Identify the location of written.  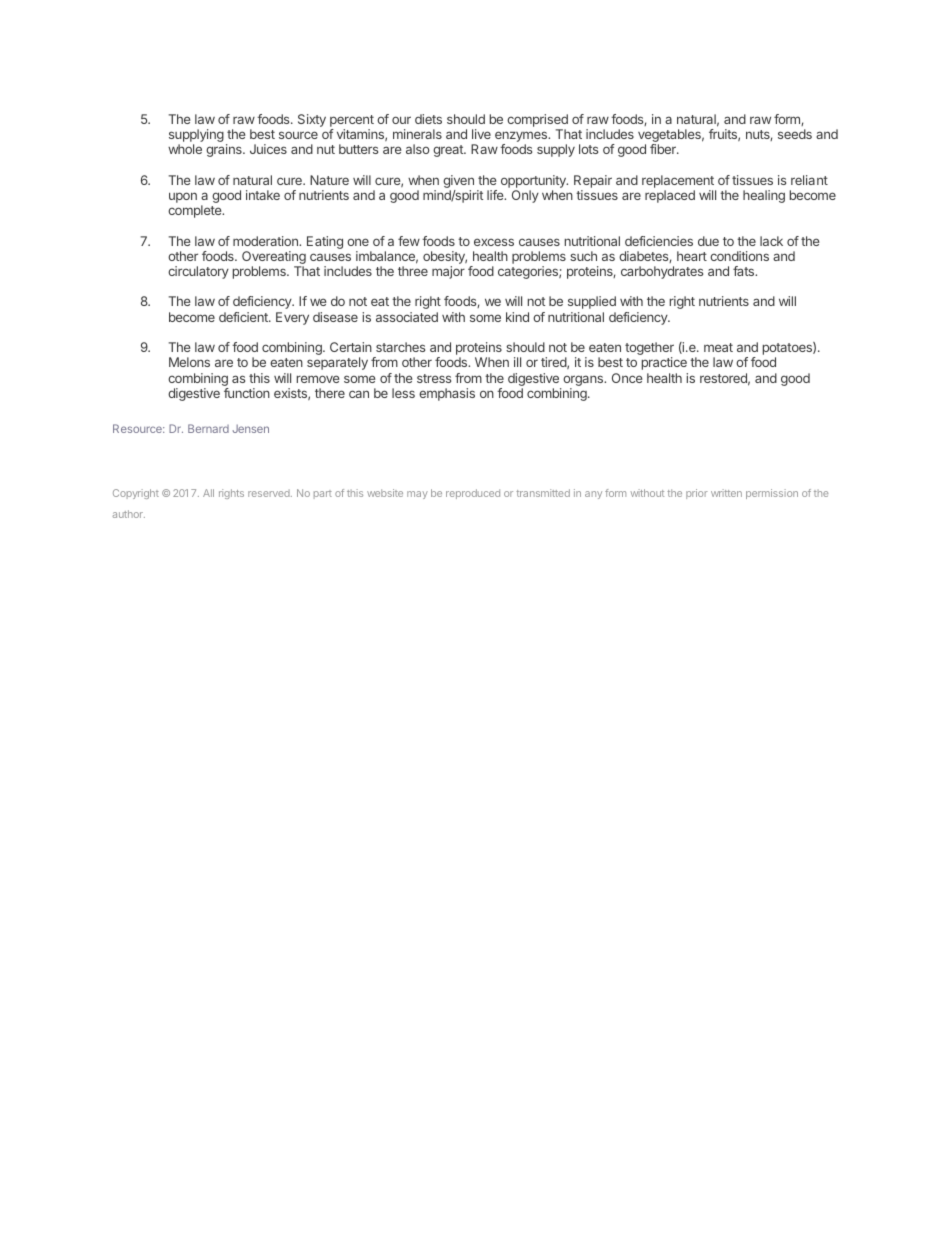
(726, 493).
